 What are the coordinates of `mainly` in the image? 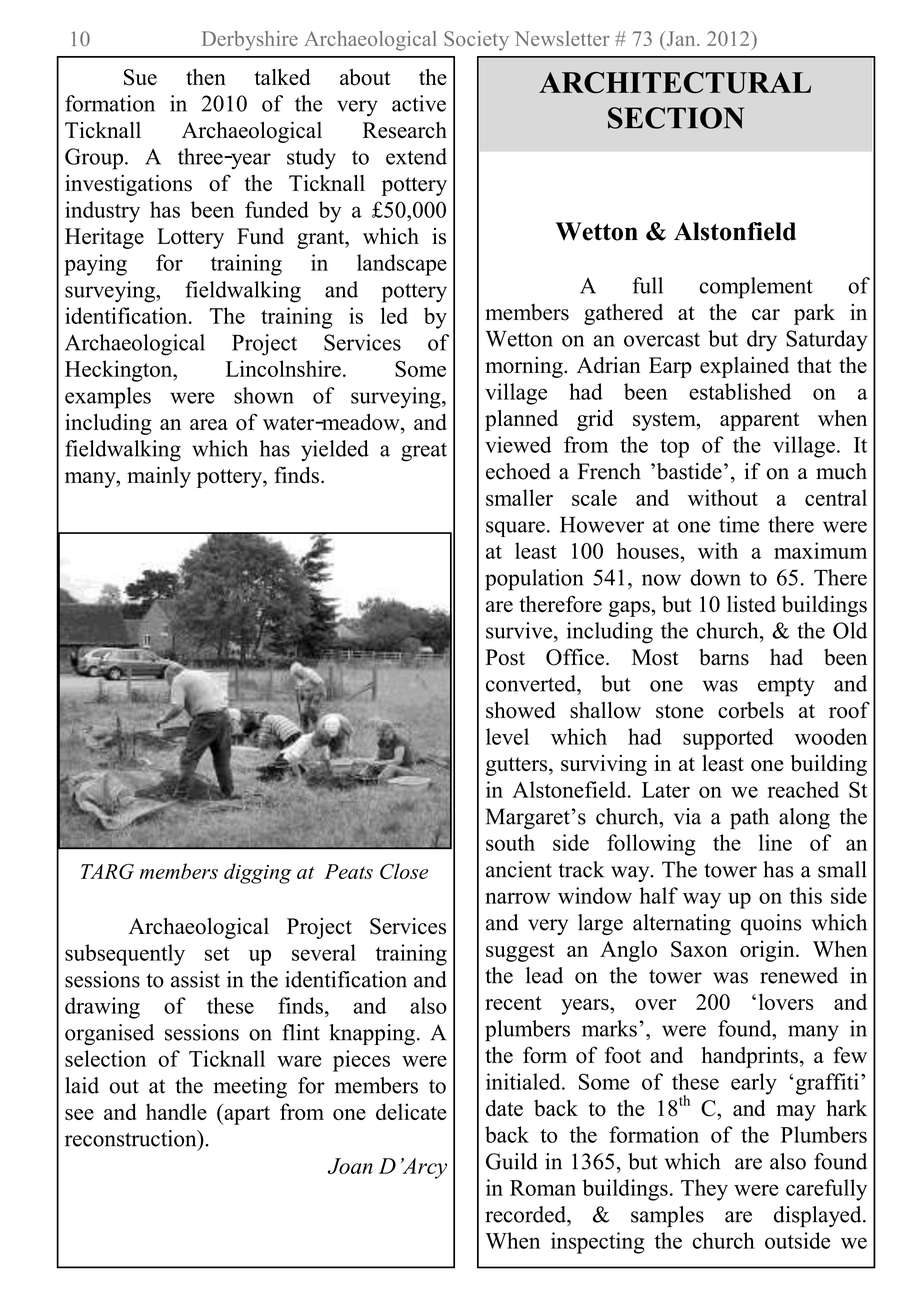 It's located at (159, 477).
